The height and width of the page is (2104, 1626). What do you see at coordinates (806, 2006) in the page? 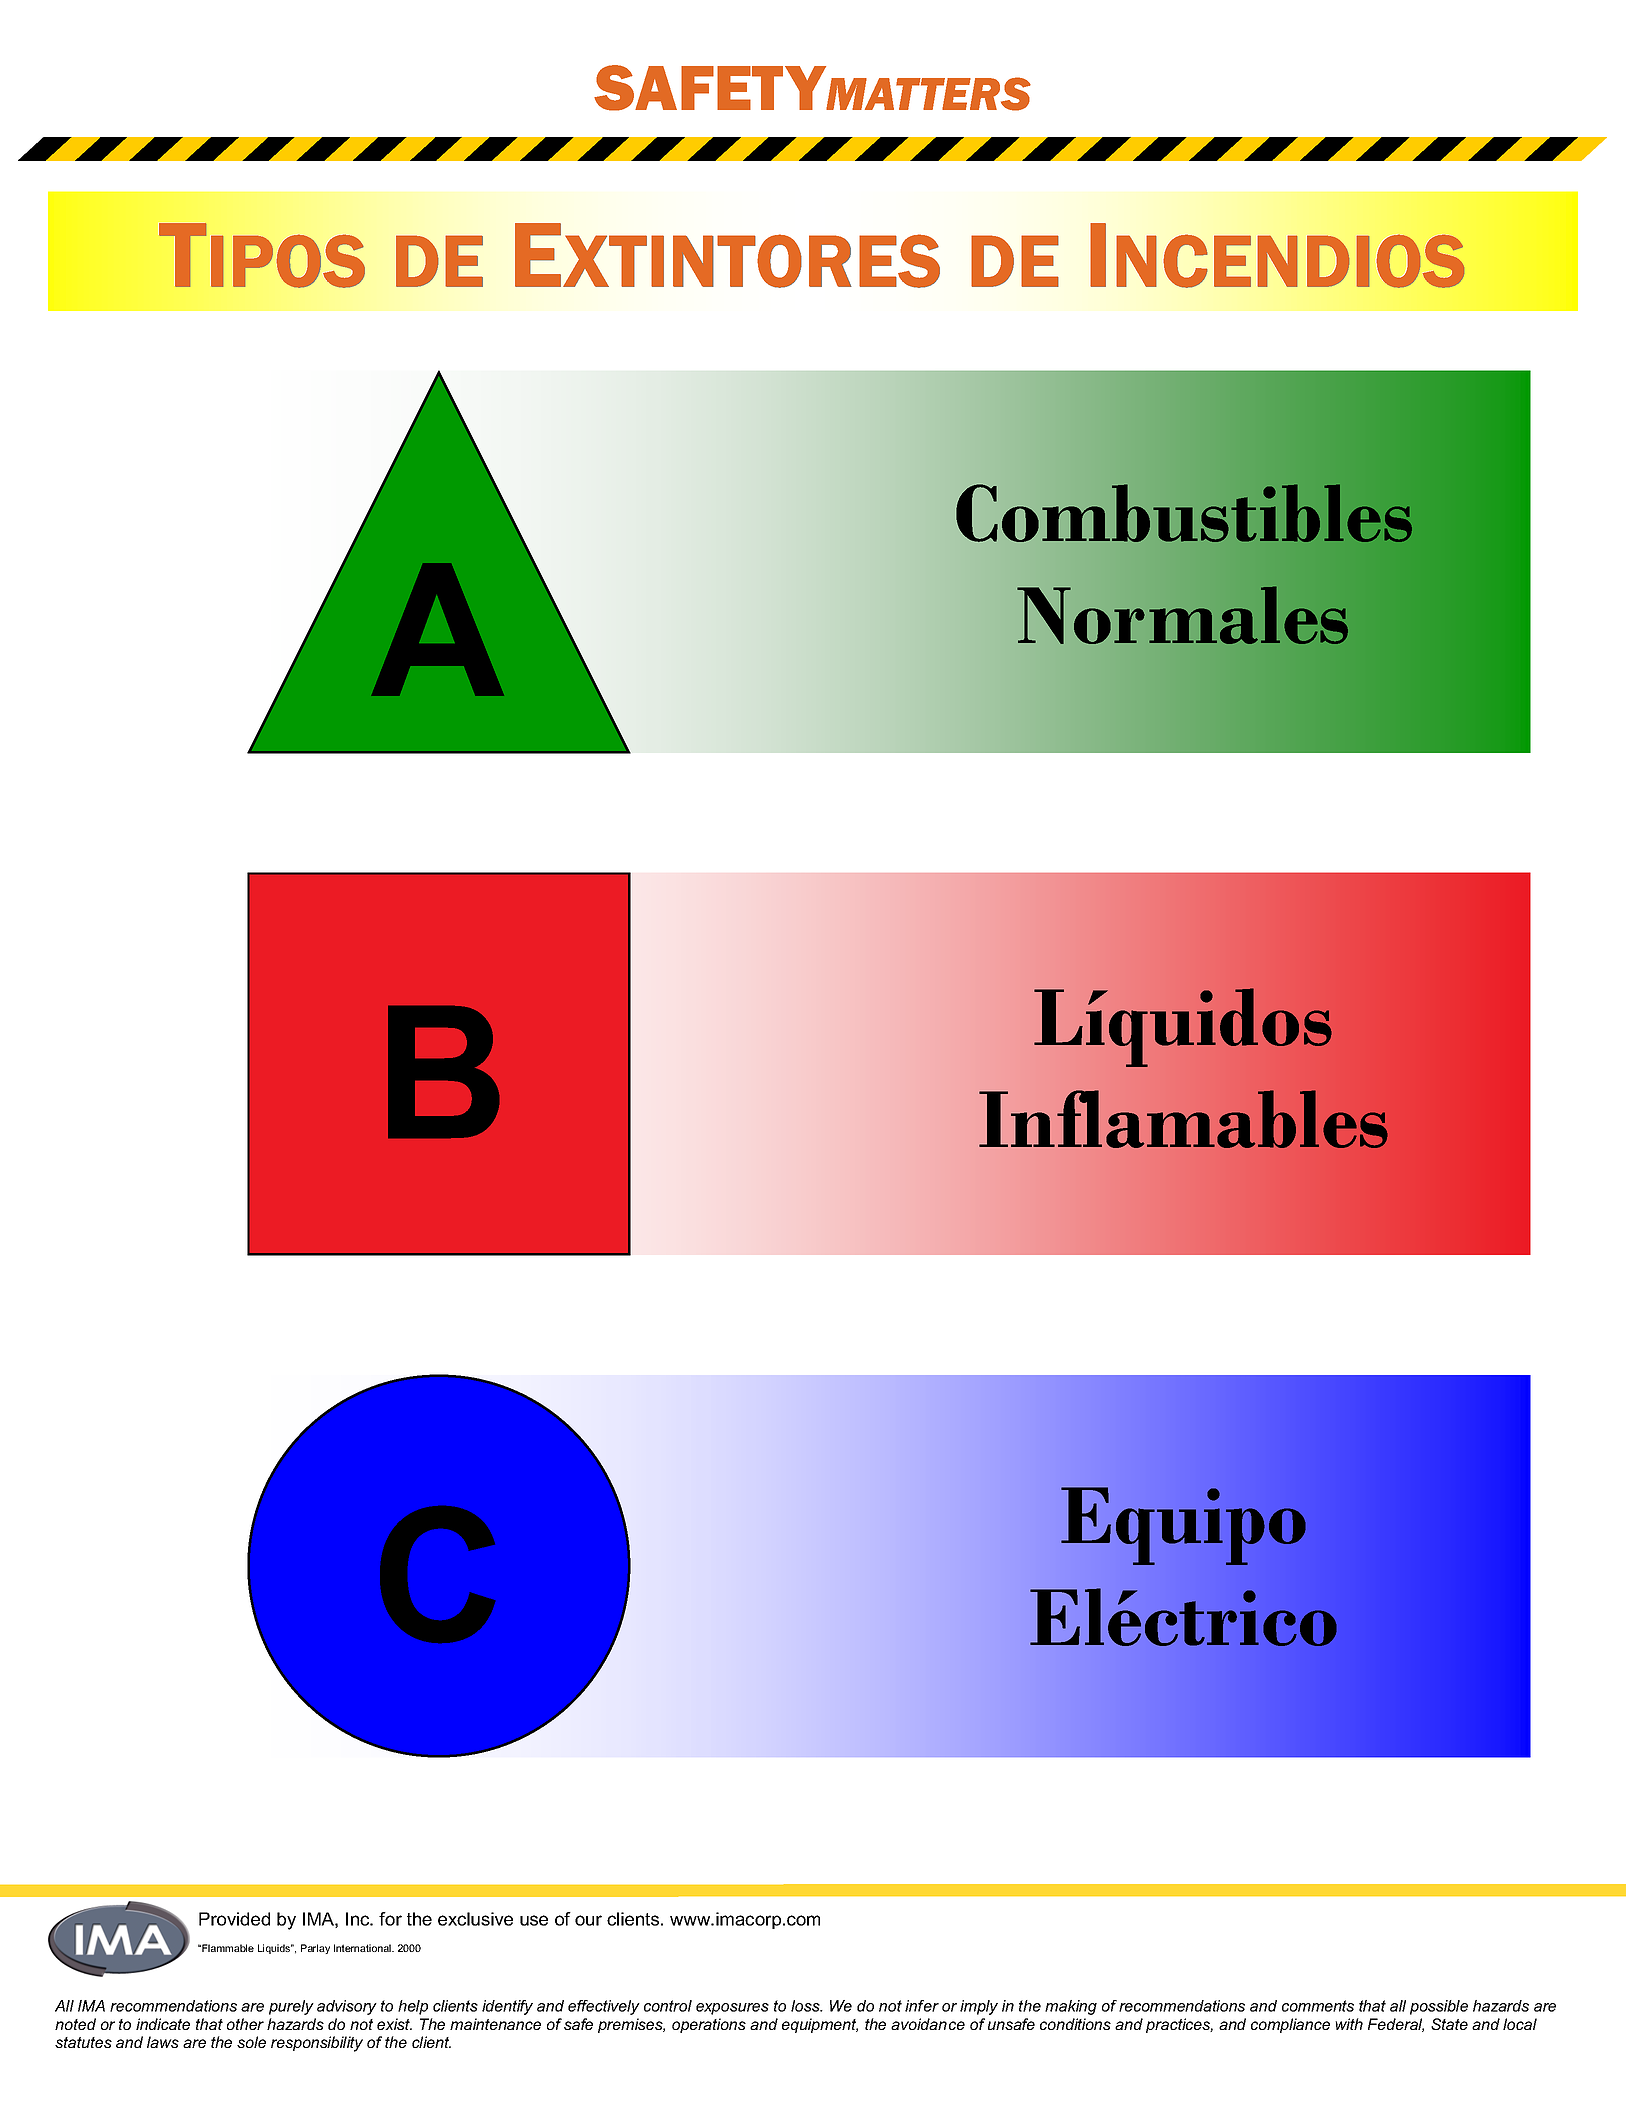
I see `loss` at bounding box center [806, 2006].
